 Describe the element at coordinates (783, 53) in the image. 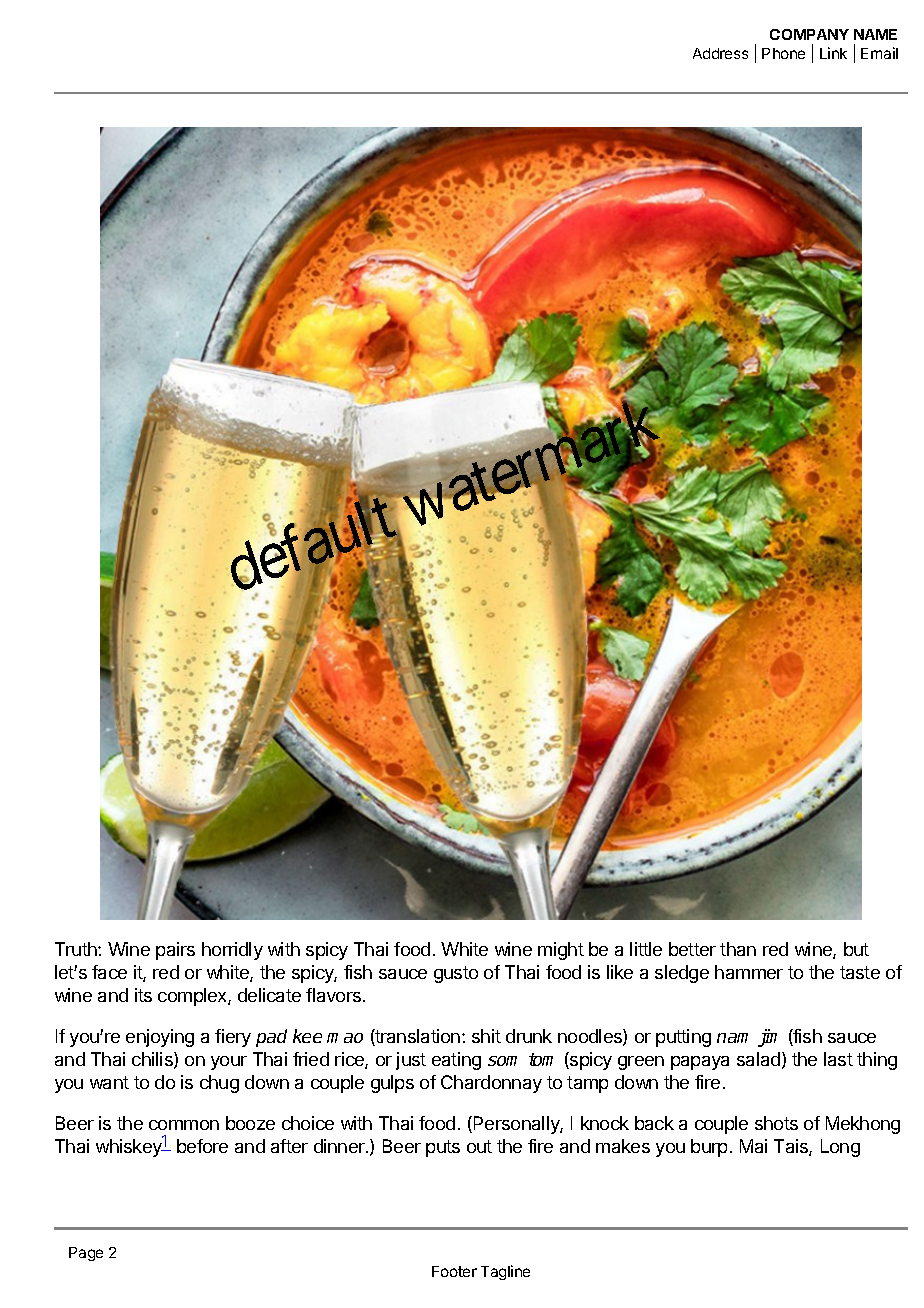

I see `Phone` at that location.
